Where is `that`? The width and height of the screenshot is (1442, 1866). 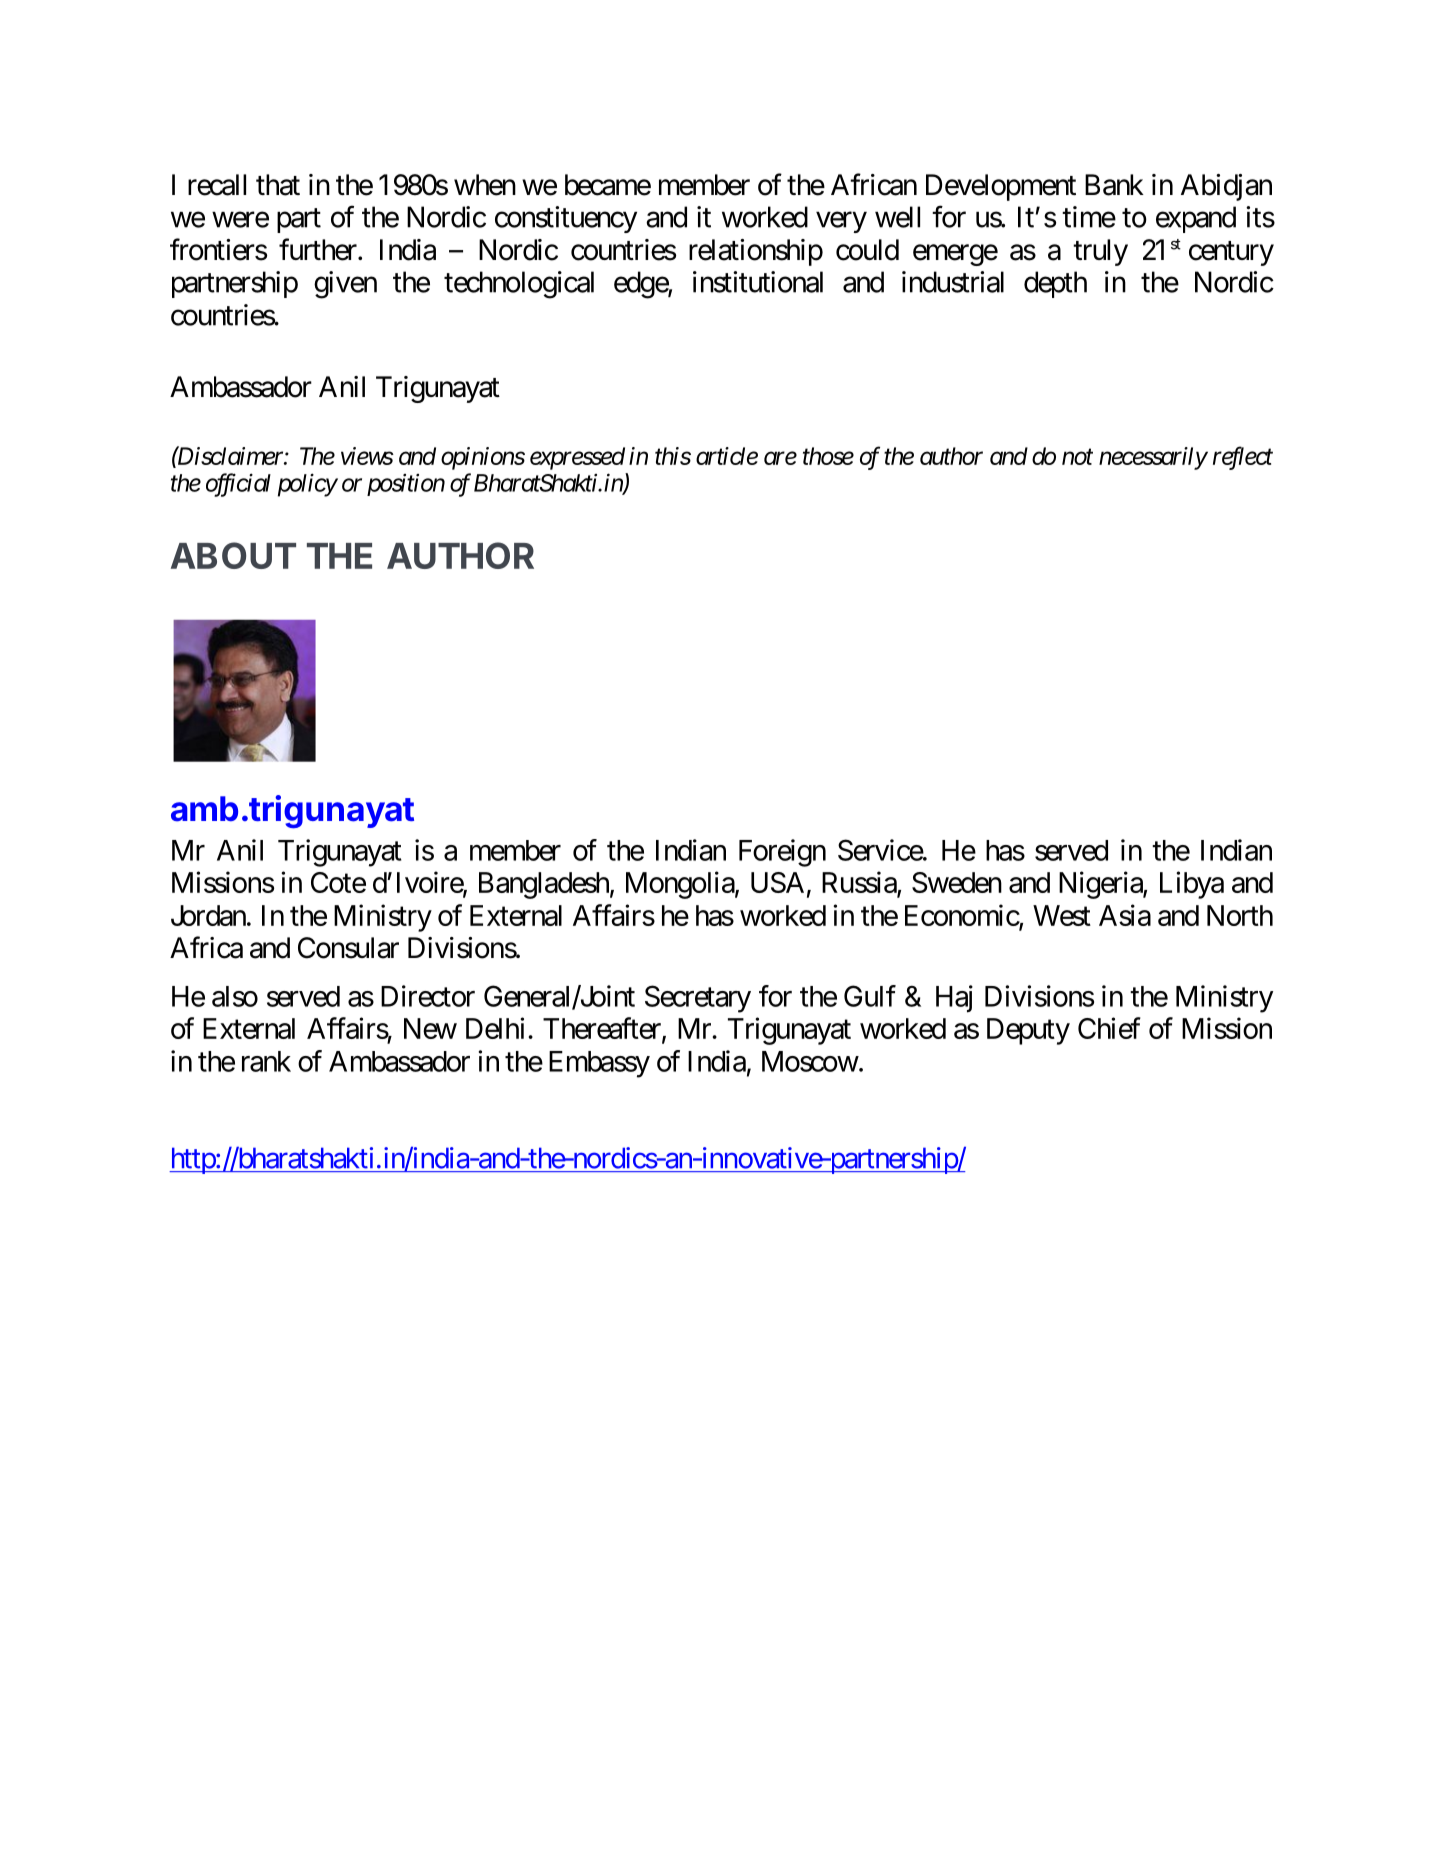
that is located at coordinates (278, 185).
